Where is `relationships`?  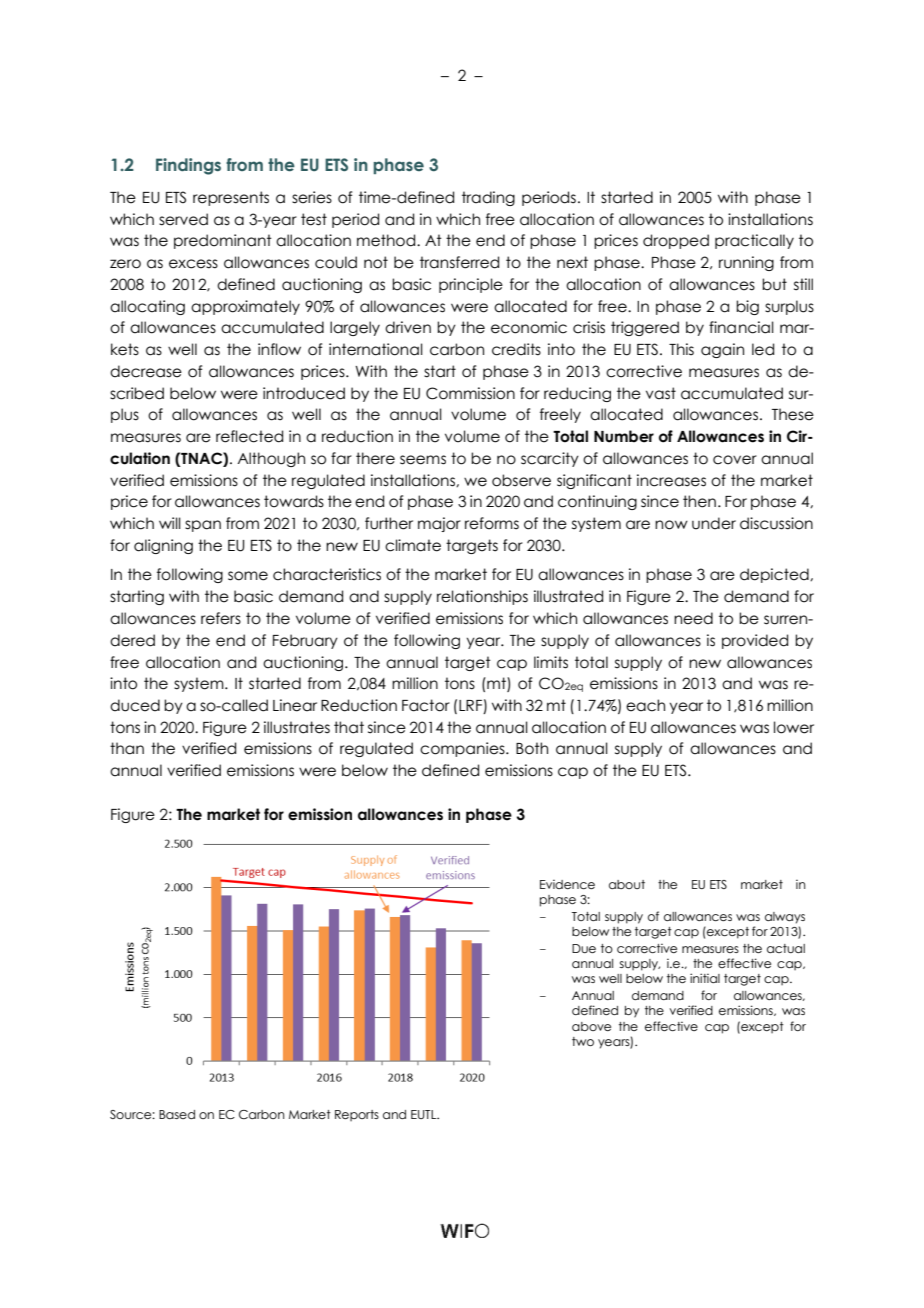 relationships is located at coordinates (482, 597).
